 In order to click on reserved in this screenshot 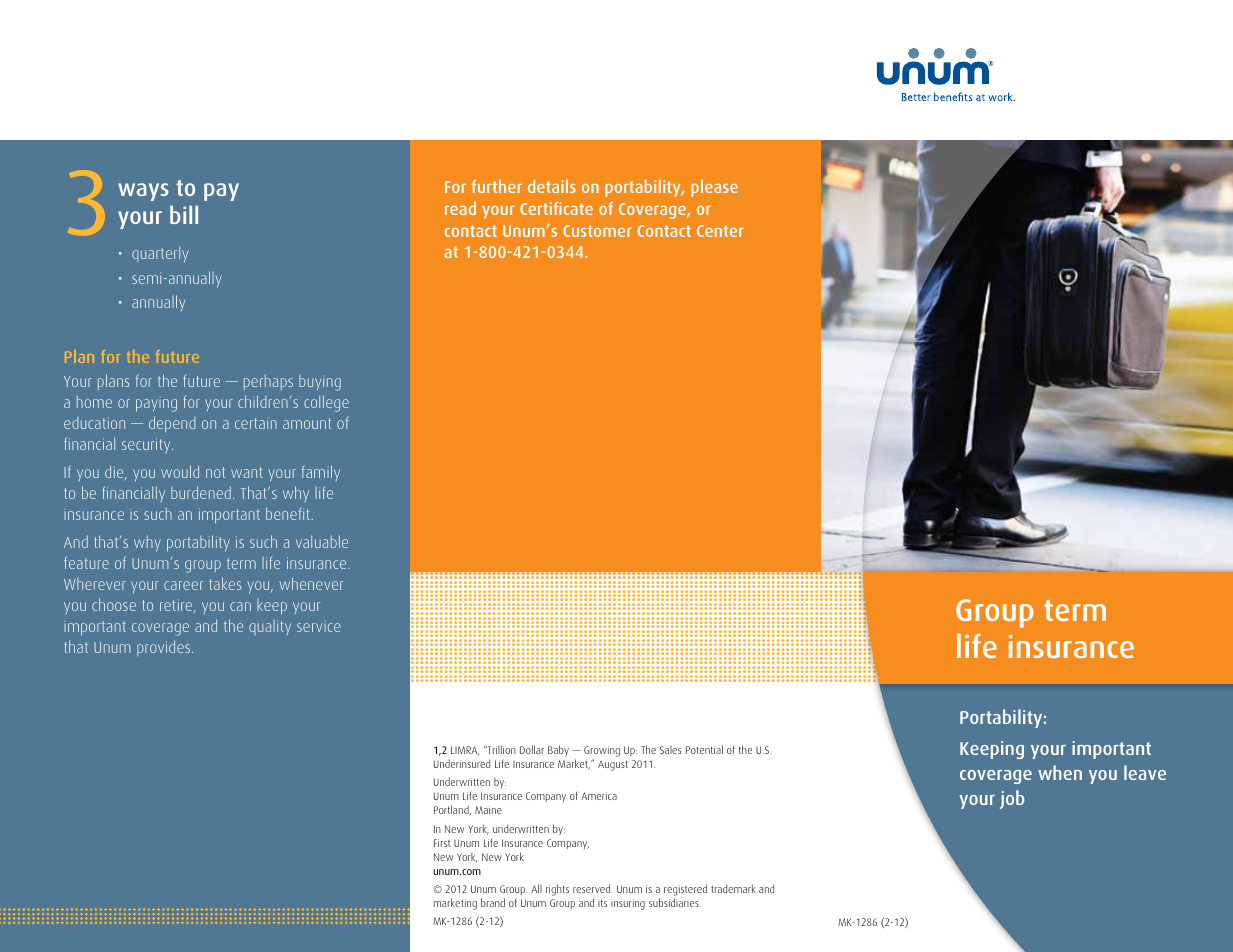, I will do `click(593, 888)`.
